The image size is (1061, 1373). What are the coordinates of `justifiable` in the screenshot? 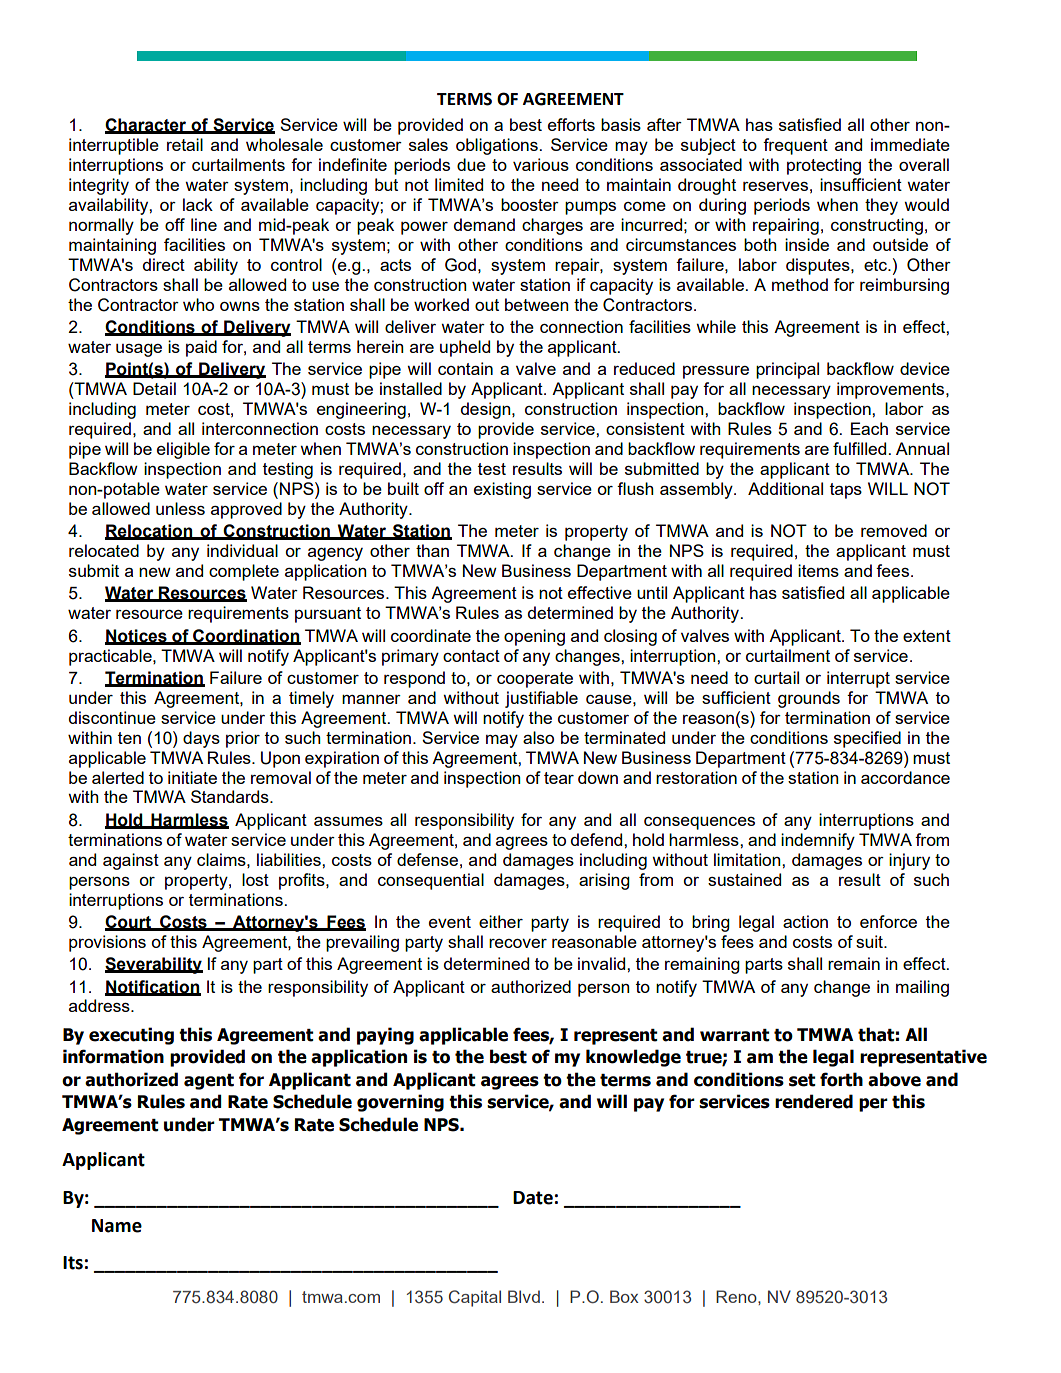 It's located at (541, 699).
